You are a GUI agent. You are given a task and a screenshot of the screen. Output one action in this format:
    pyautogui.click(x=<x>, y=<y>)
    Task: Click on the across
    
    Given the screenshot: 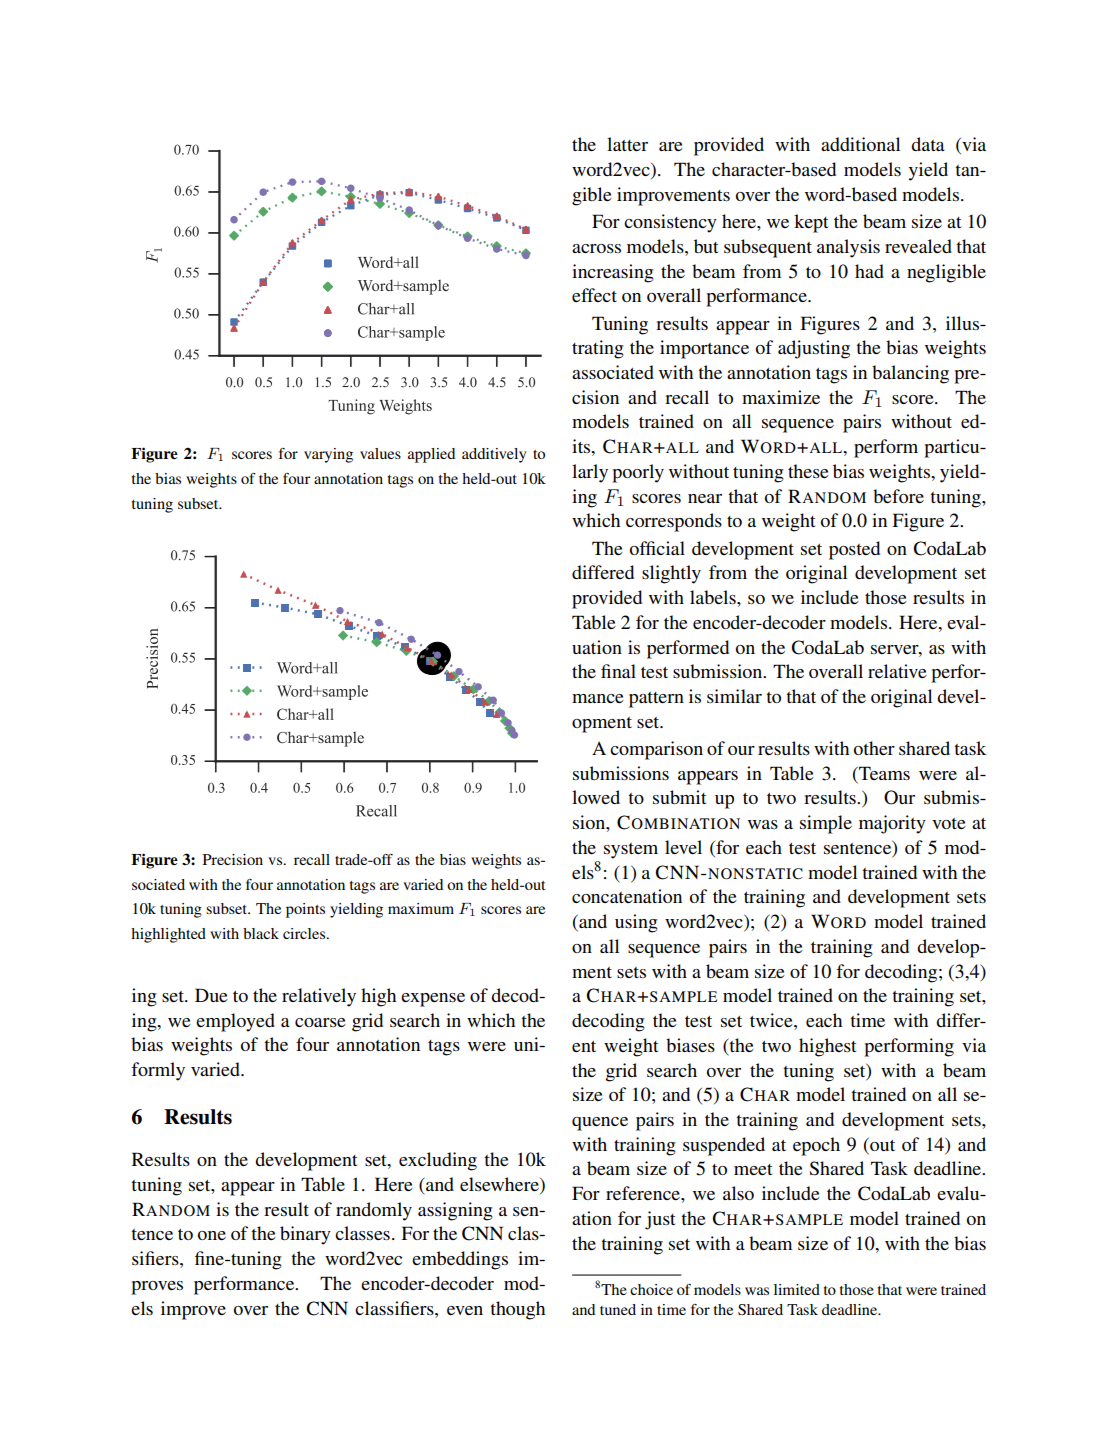 What is the action you would take?
    pyautogui.click(x=596, y=248)
